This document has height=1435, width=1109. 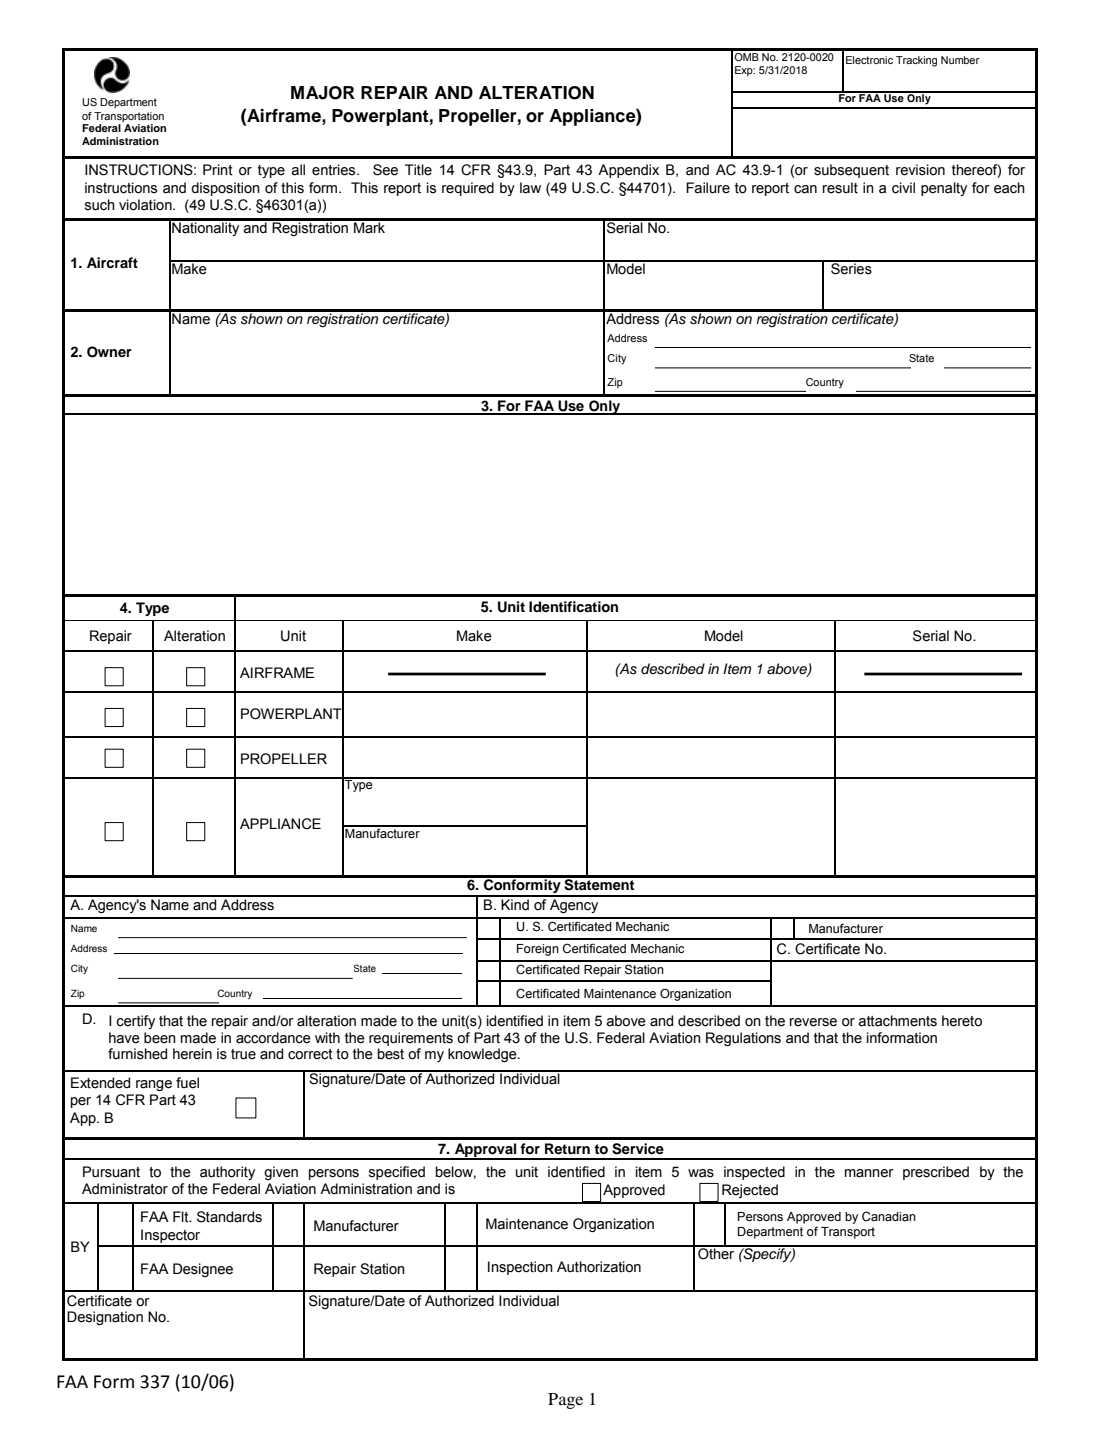 What do you see at coordinates (538, 950) in the document?
I see `Foreign` at bounding box center [538, 950].
